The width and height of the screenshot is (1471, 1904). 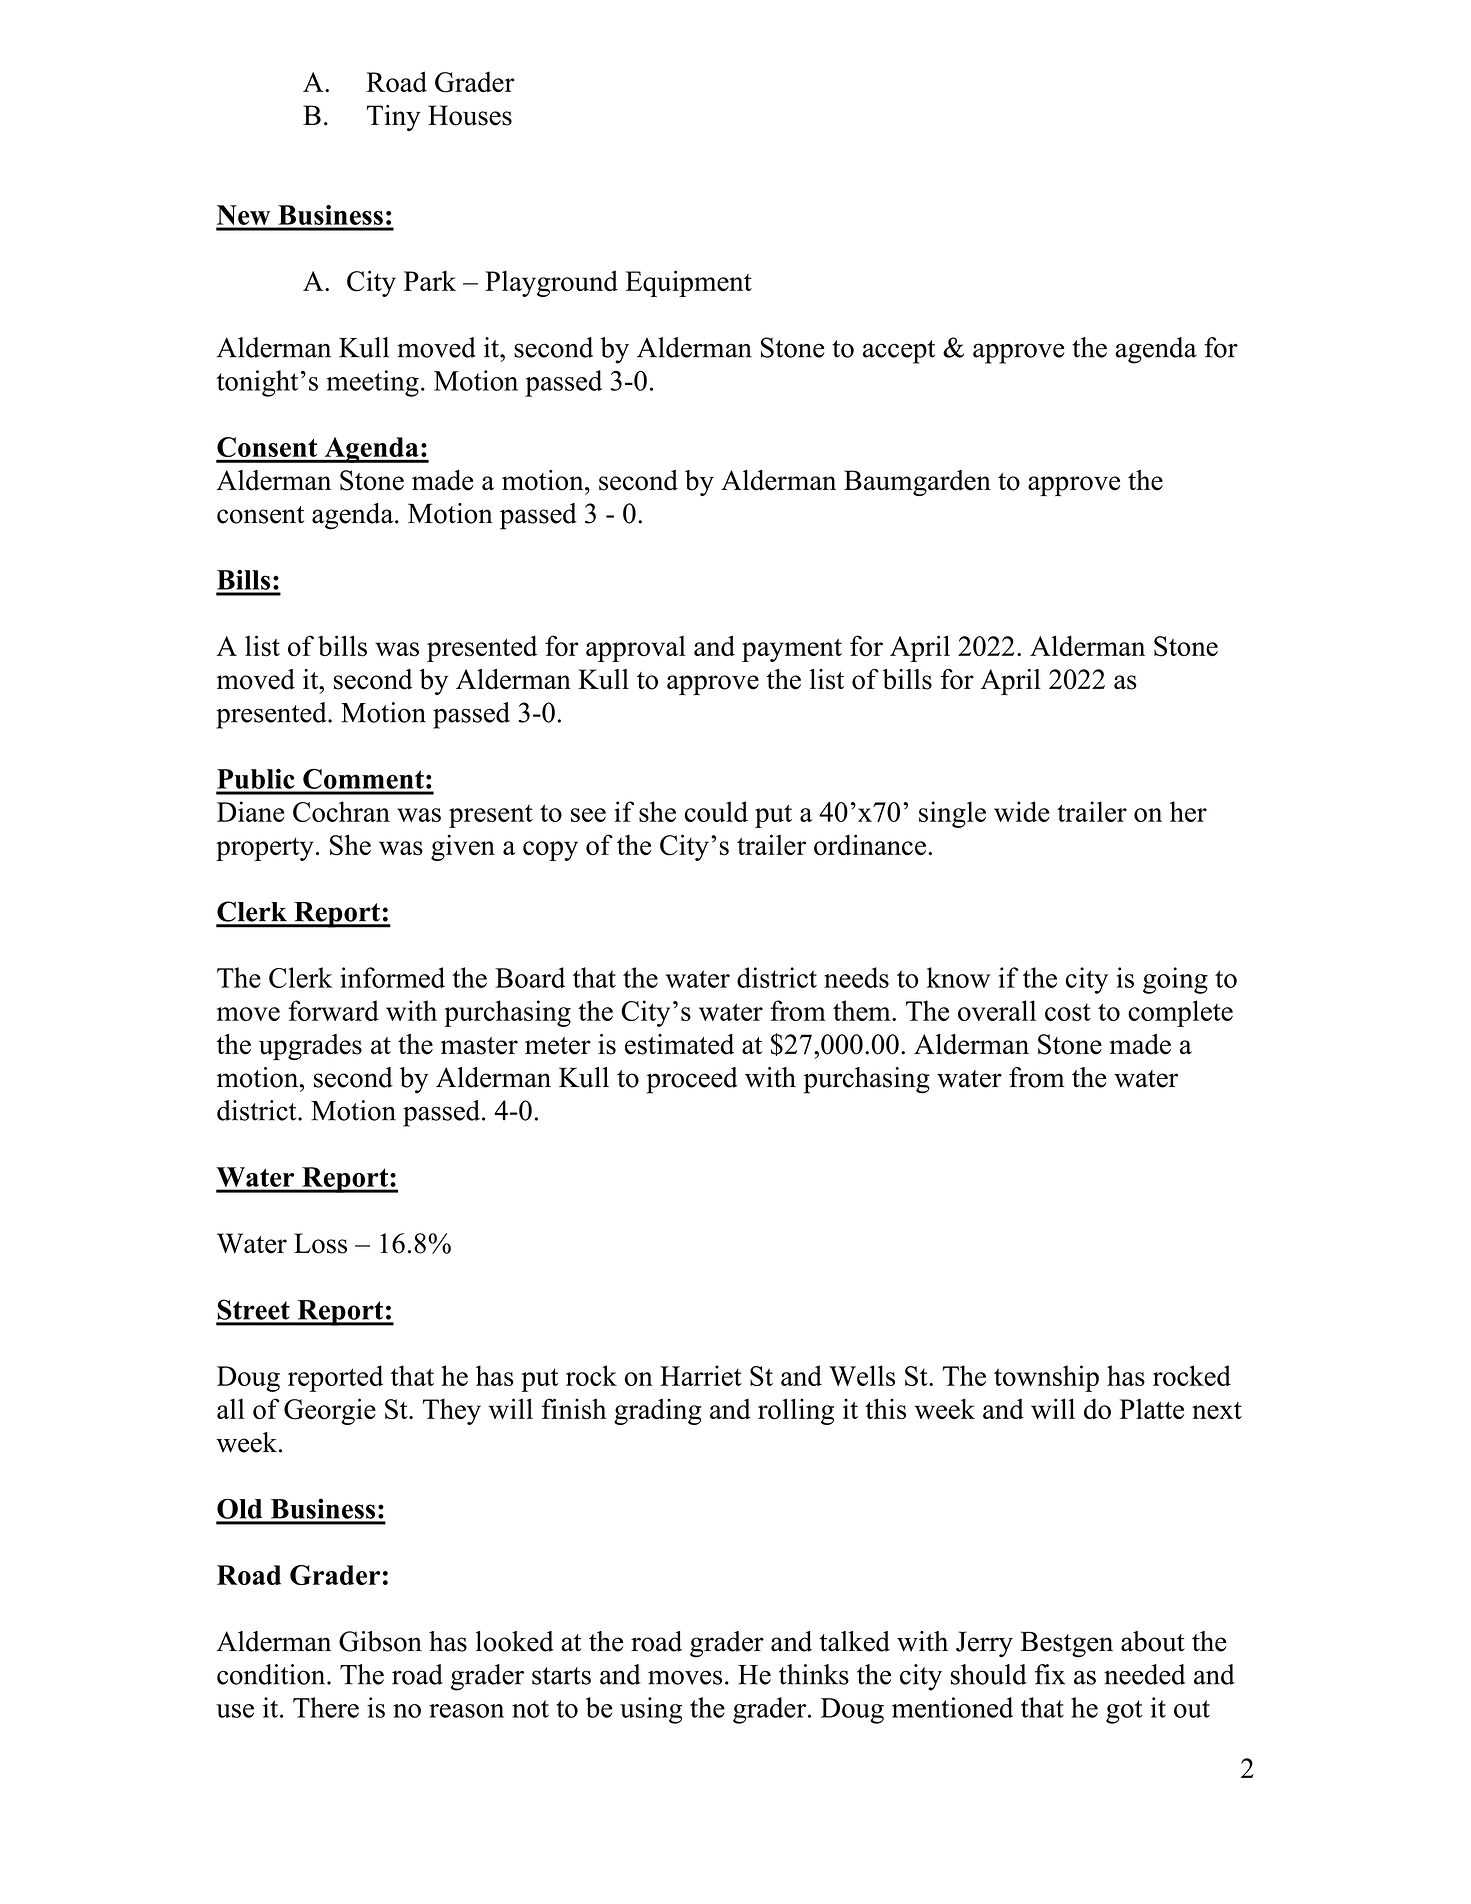 I want to click on could, so click(x=716, y=811).
